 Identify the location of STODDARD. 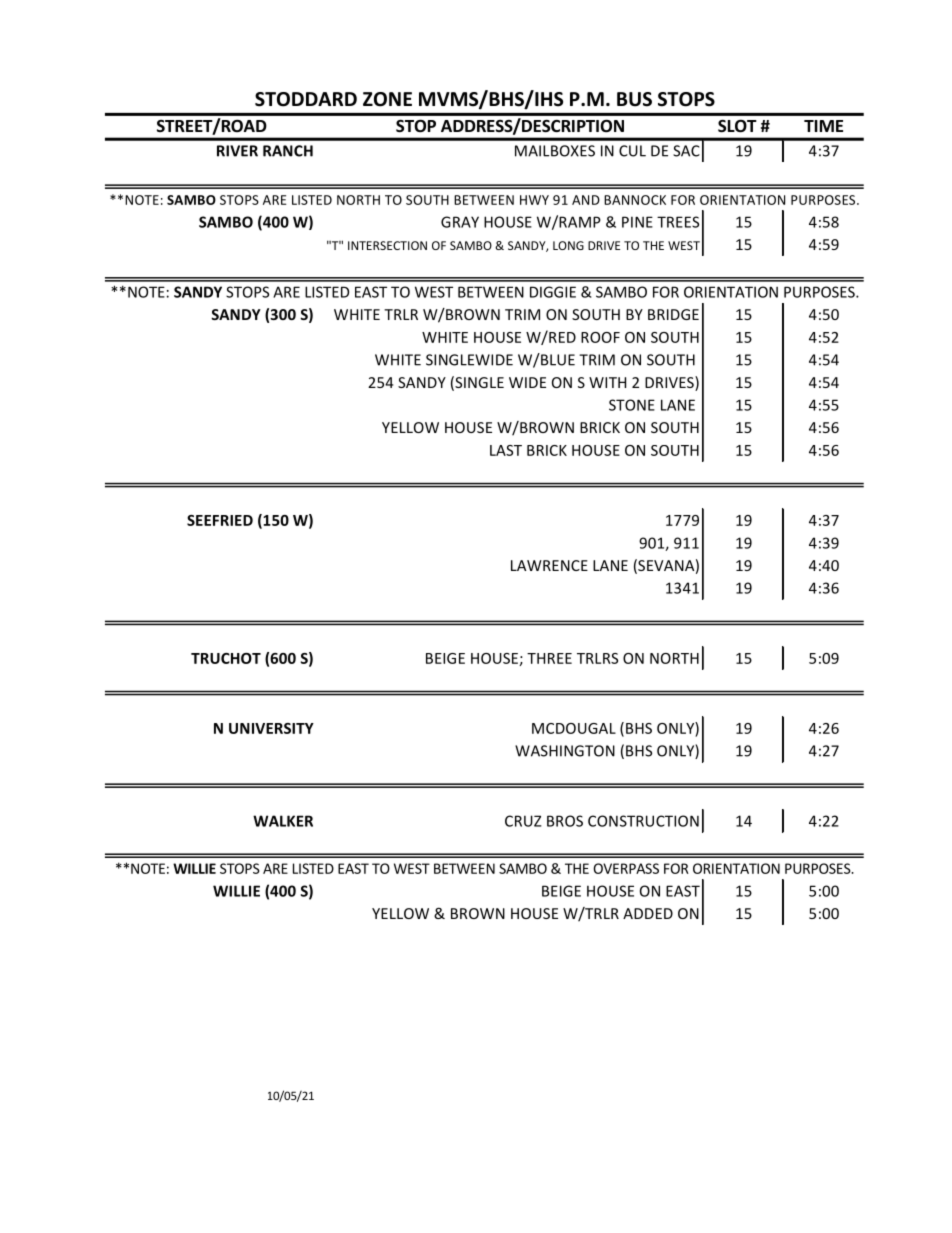
(306, 99).
